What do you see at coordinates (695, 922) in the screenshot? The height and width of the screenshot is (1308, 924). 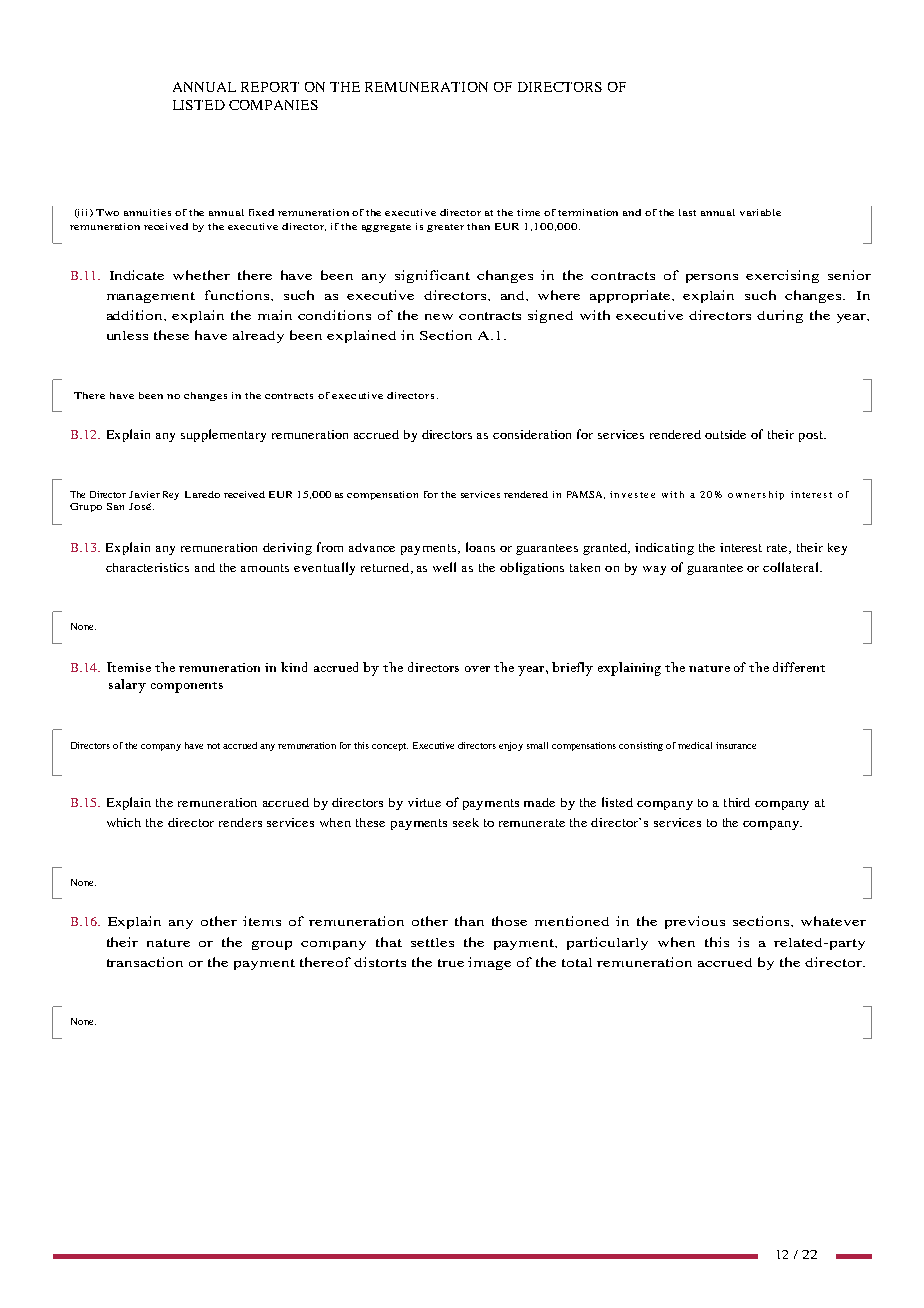 I see `previous` at bounding box center [695, 922].
